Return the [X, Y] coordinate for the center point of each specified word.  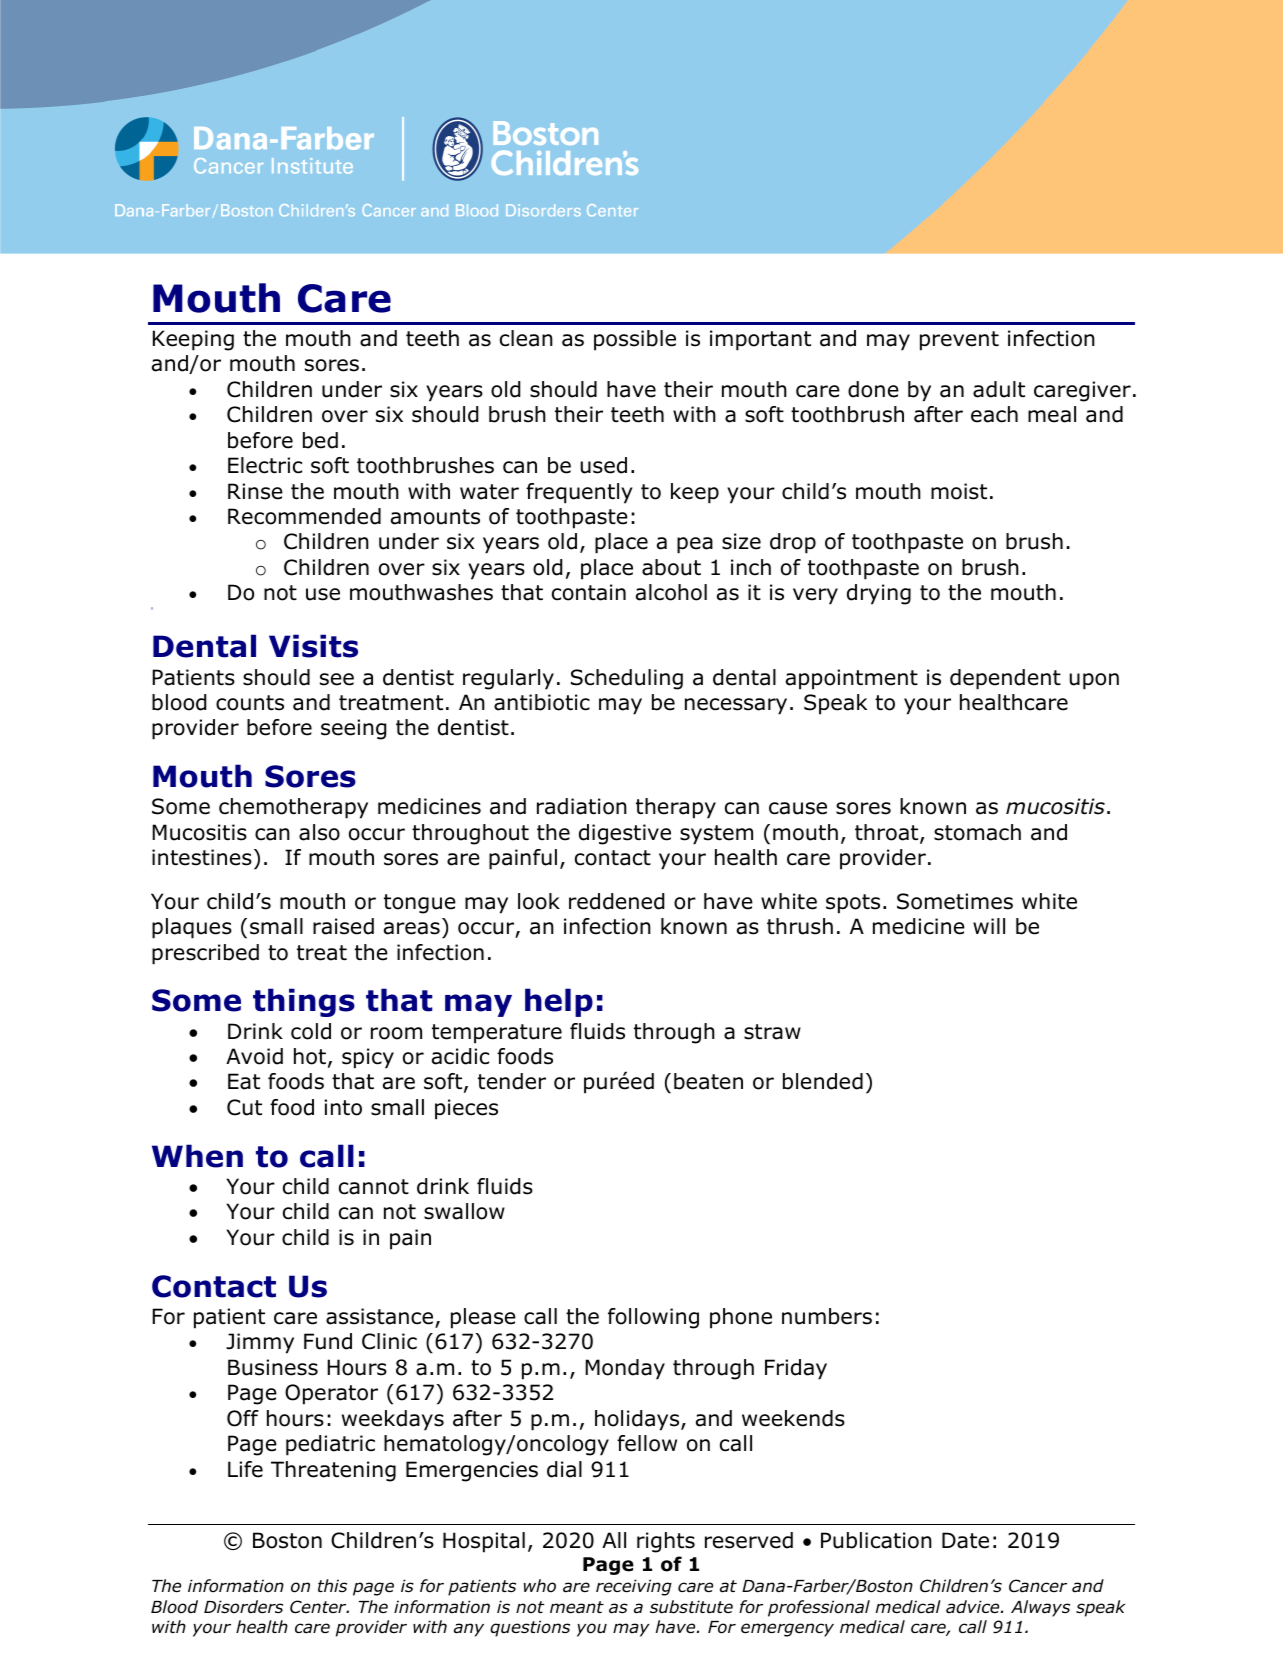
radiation [582, 806]
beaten [708, 1081]
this [332, 1585]
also [319, 832]
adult [999, 389]
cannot [374, 1187]
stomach [977, 832]
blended [823, 1081]
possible [635, 340]
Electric [265, 465]
